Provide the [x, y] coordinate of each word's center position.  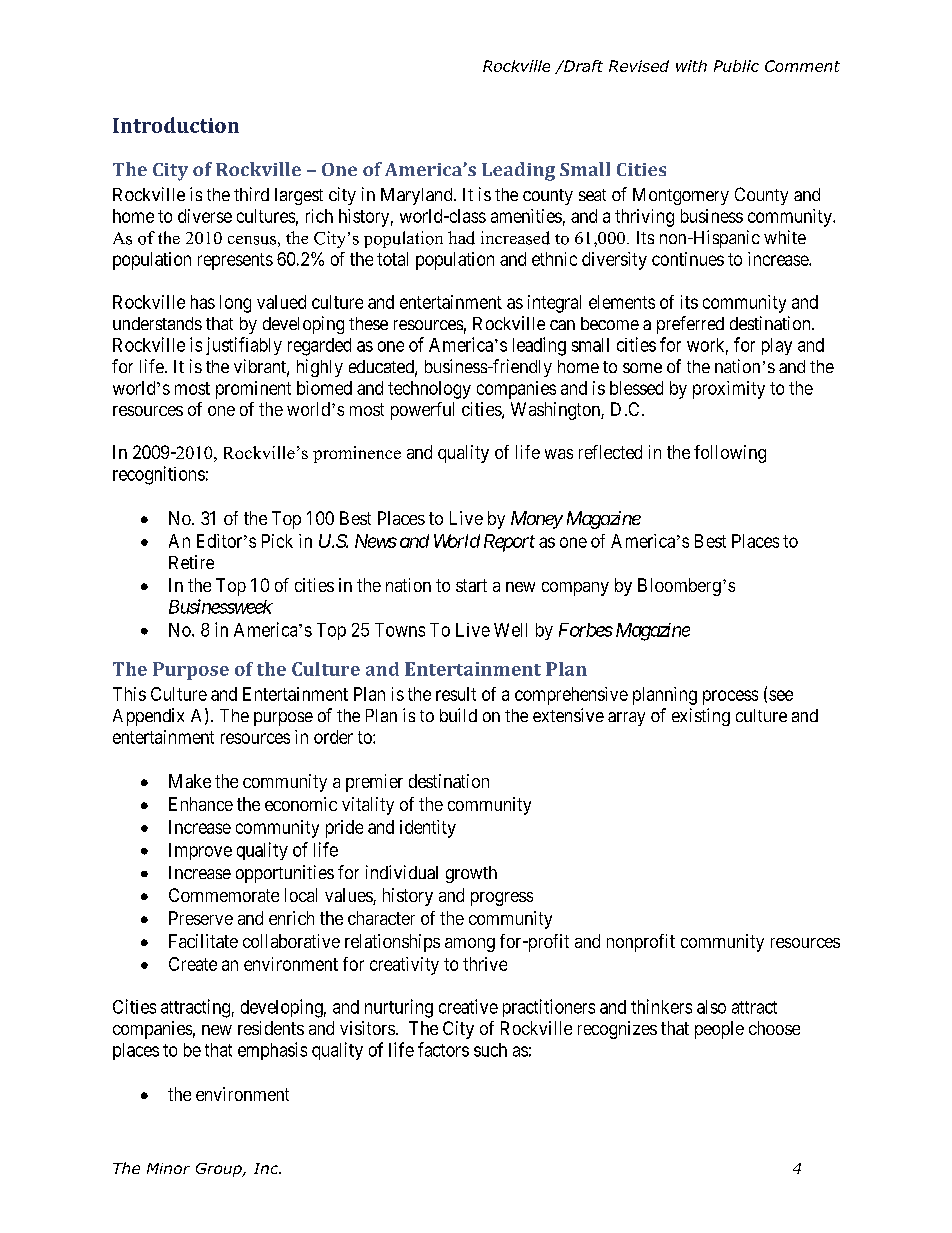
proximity [729, 390]
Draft [582, 66]
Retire [191, 562]
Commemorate [224, 895]
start [471, 585]
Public [736, 66]
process [730, 697]
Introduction [176, 125]
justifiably [244, 346]
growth [471, 874]
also [711, 1007]
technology [429, 390]
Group [220, 1170]
